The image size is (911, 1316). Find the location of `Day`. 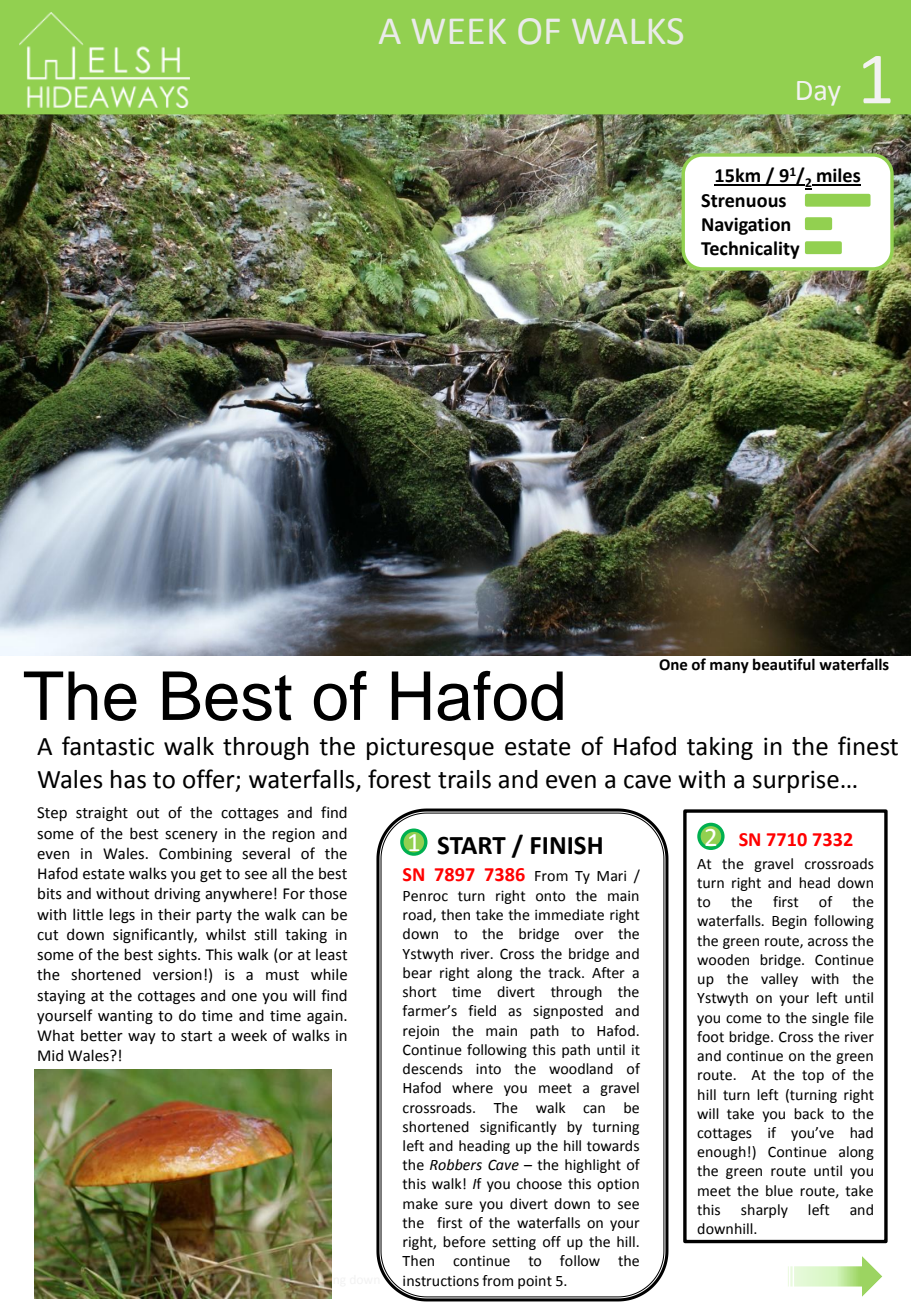

Day is located at coordinates (819, 93).
